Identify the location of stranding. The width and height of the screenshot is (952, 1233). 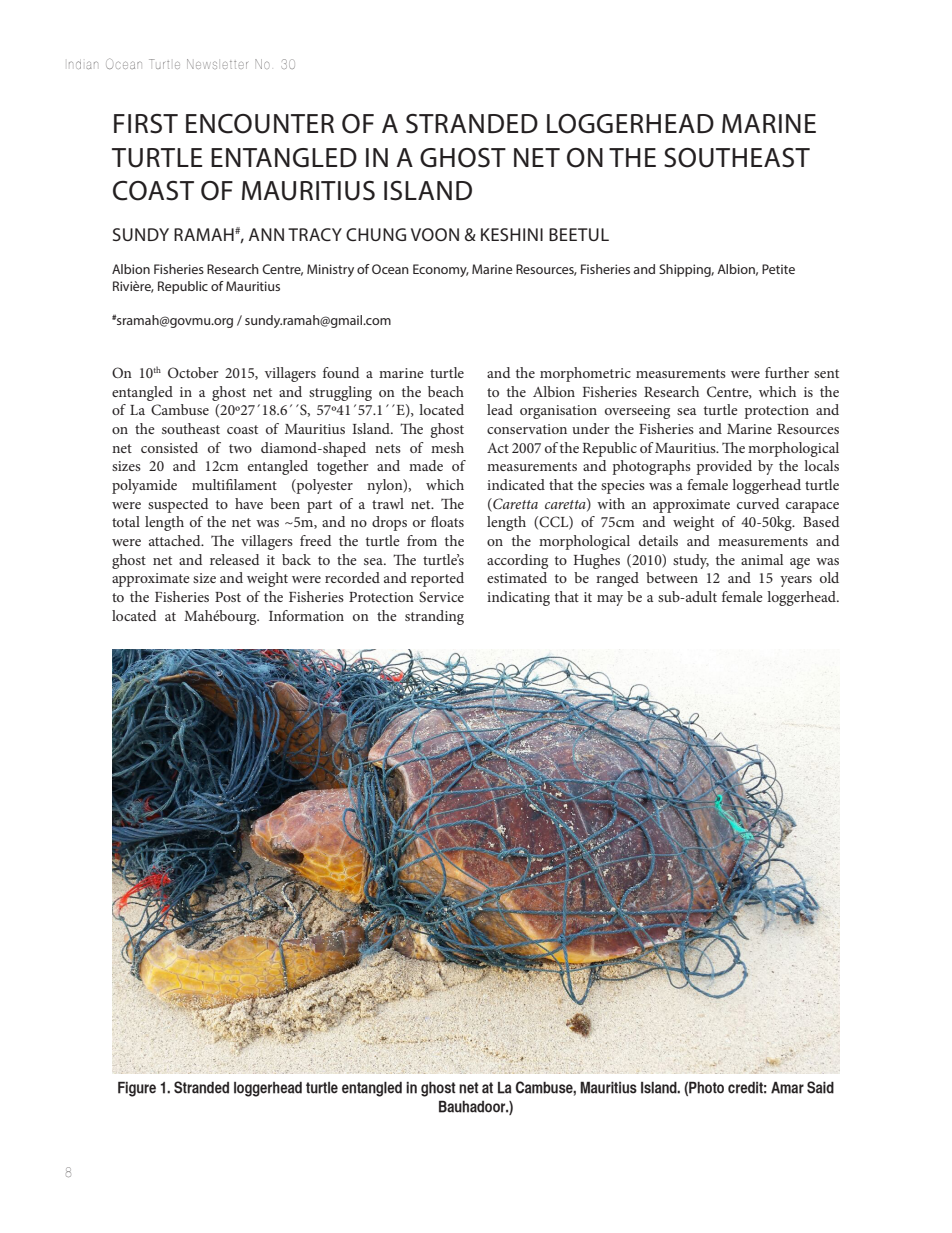
(434, 617).
